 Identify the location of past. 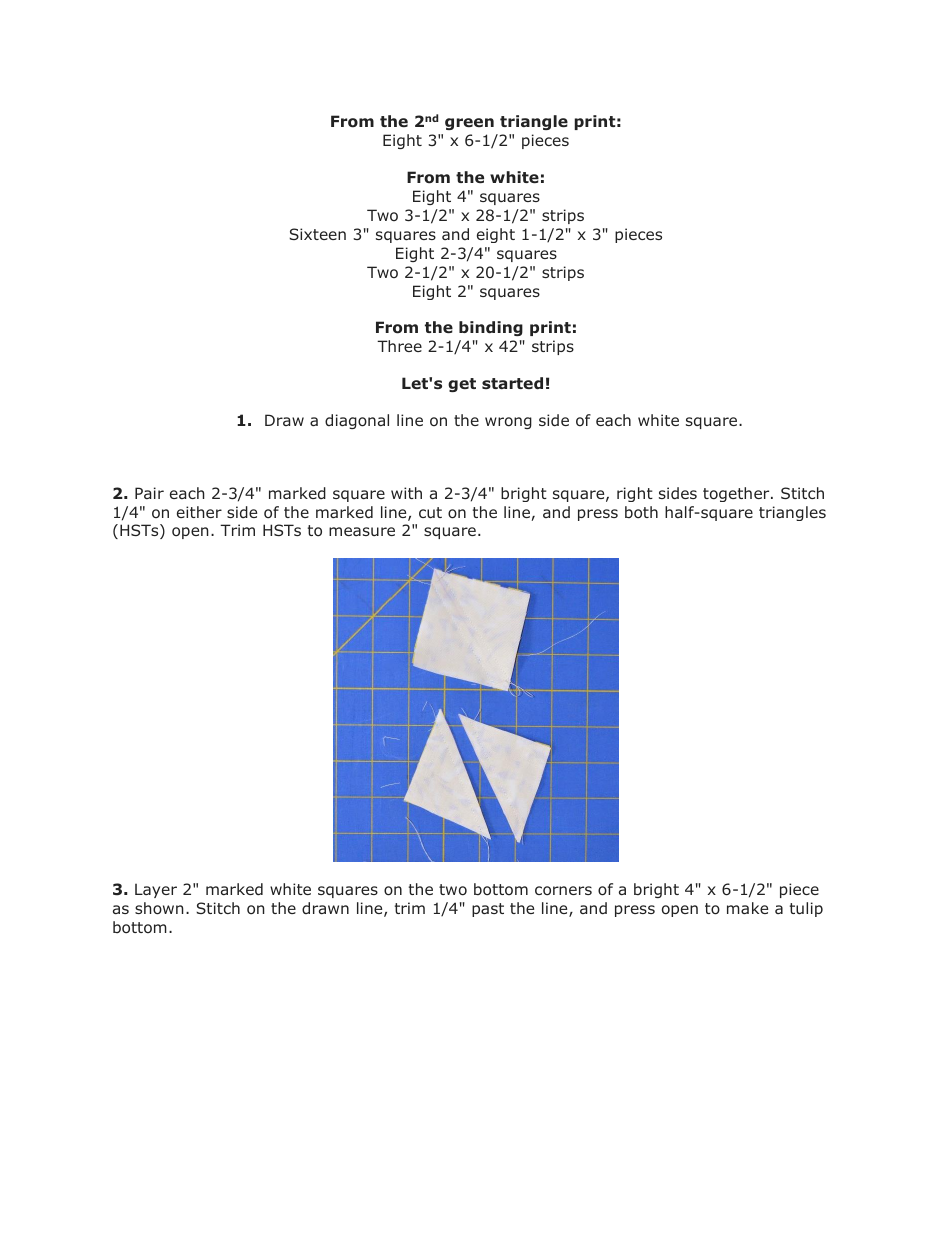
(488, 910).
